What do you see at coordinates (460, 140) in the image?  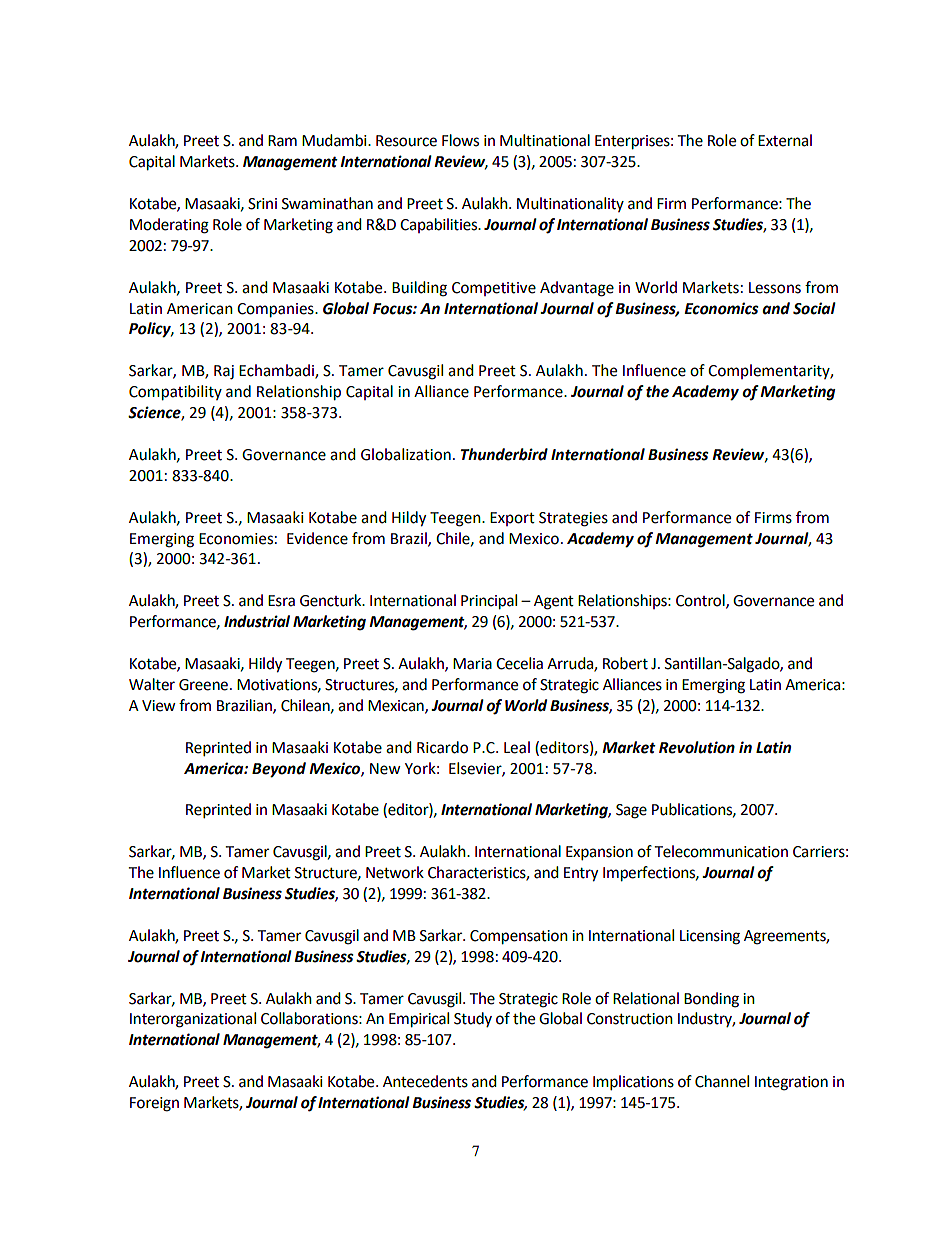 I see `Flows` at bounding box center [460, 140].
